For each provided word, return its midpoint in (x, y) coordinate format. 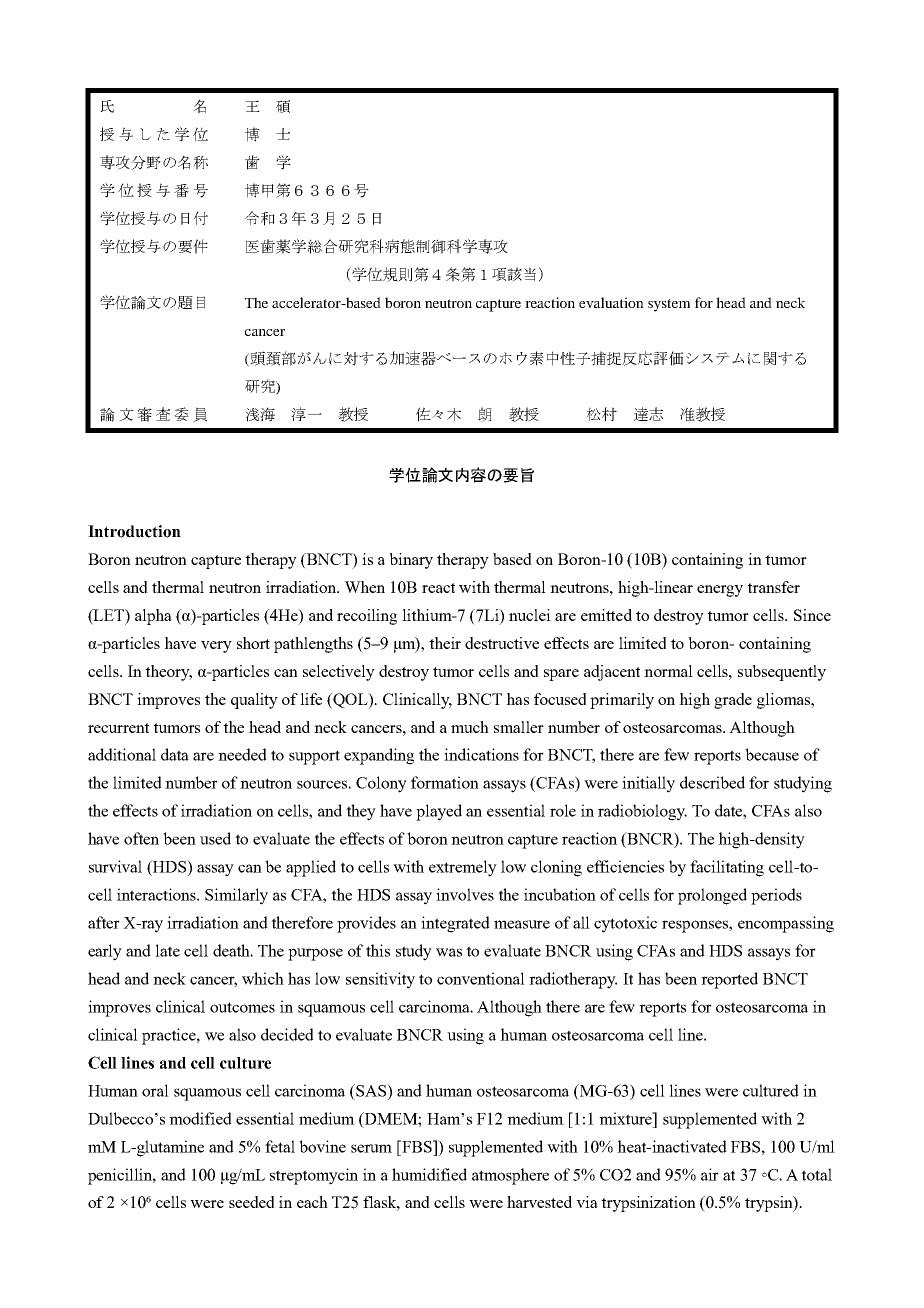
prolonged (712, 896)
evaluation (611, 302)
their (445, 643)
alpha (153, 617)
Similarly (236, 896)
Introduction (134, 531)
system (669, 305)
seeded (252, 1202)
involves (465, 894)
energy (720, 591)
